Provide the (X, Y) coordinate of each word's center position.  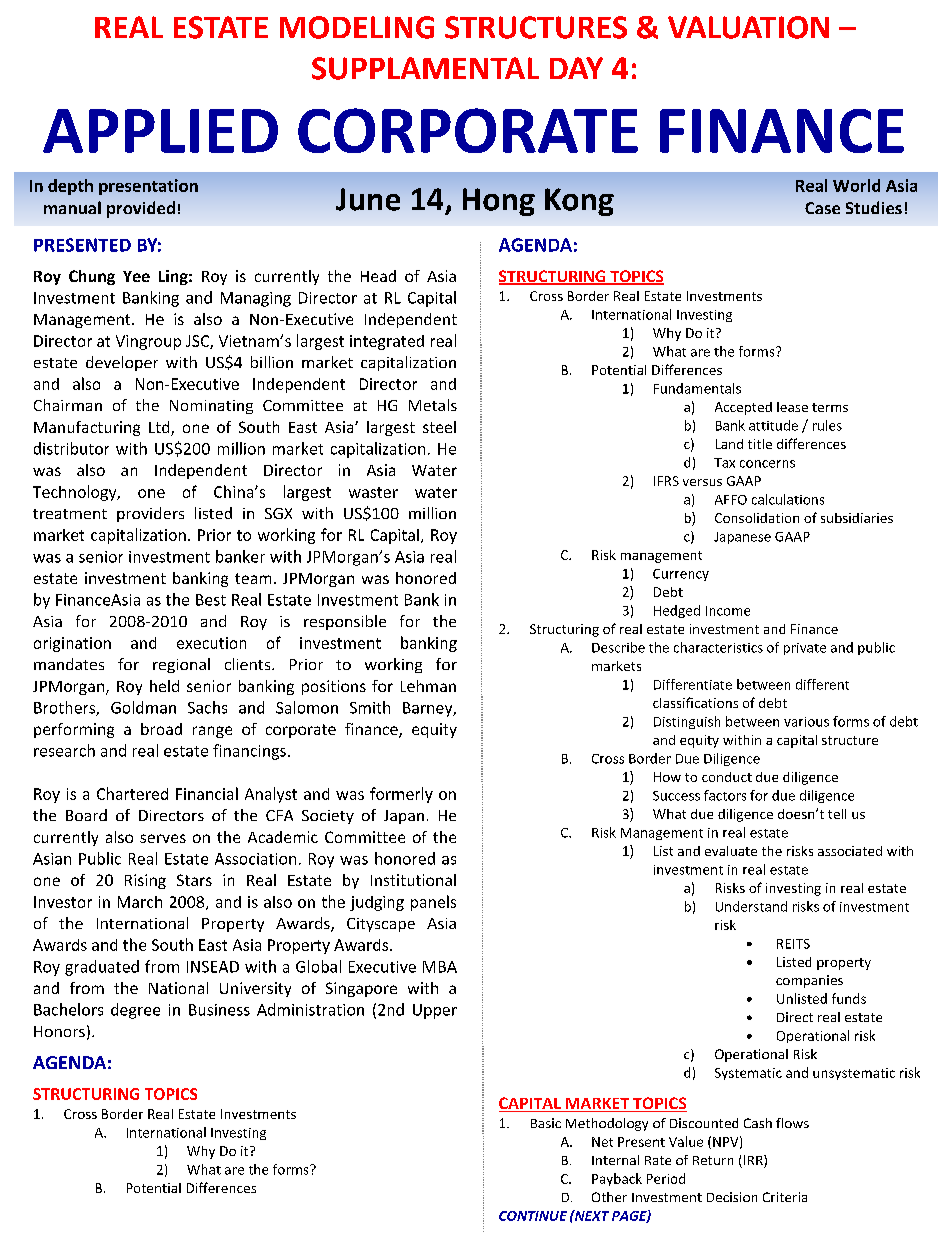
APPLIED (160, 131)
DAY (576, 68)
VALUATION (748, 27)
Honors (59, 1031)
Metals (433, 405)
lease (792, 407)
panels (433, 903)
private (805, 649)
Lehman (428, 686)
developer (122, 363)
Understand (751, 906)
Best (211, 600)
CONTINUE (533, 1216)
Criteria (785, 1197)
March (140, 902)
